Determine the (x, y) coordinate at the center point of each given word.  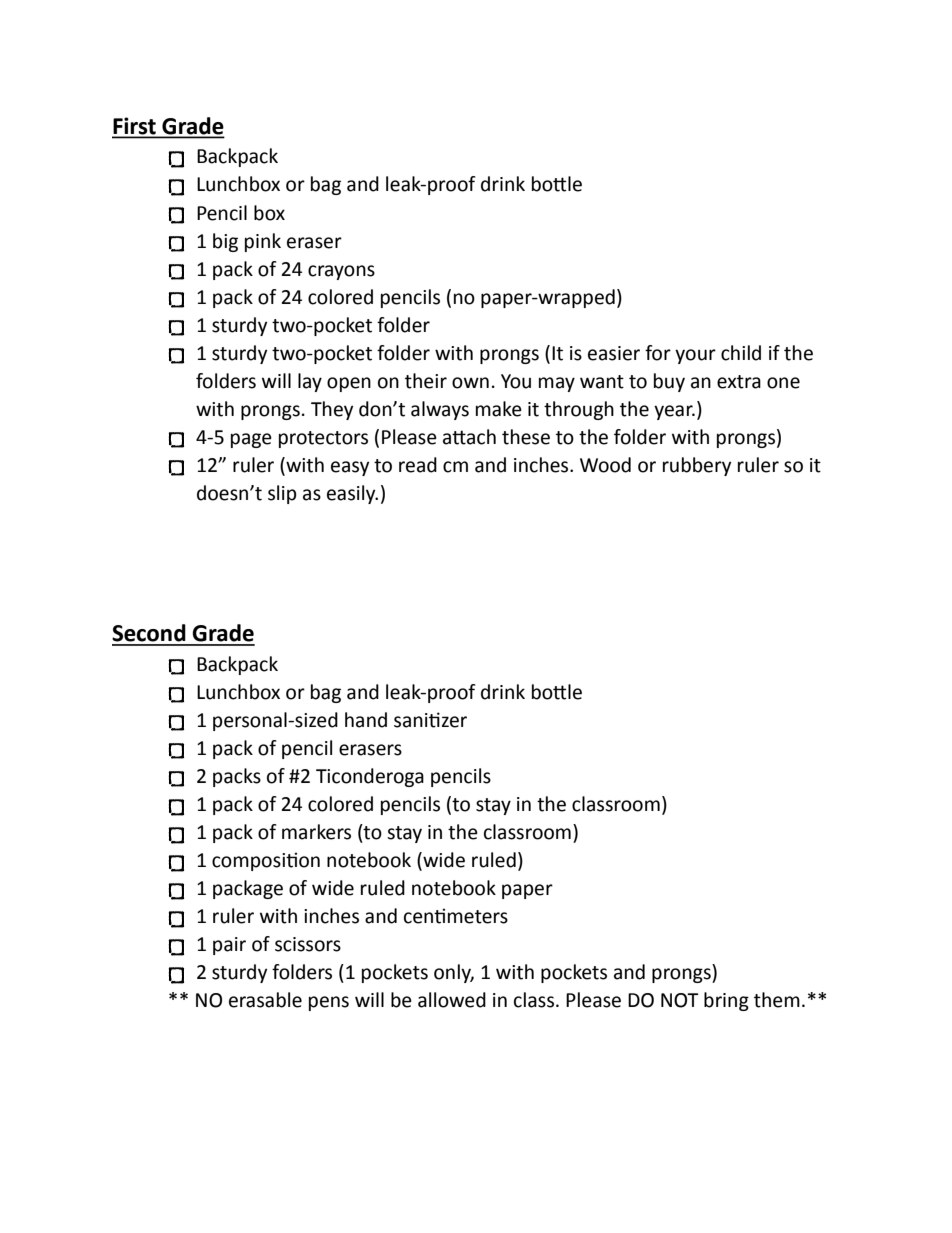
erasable (265, 1000)
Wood (605, 465)
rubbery (697, 466)
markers (316, 832)
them (777, 1000)
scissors (308, 944)
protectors (323, 439)
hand (366, 720)
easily (352, 494)
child (741, 353)
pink (263, 242)
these (526, 437)
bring (726, 1001)
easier (614, 353)
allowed (452, 1000)
